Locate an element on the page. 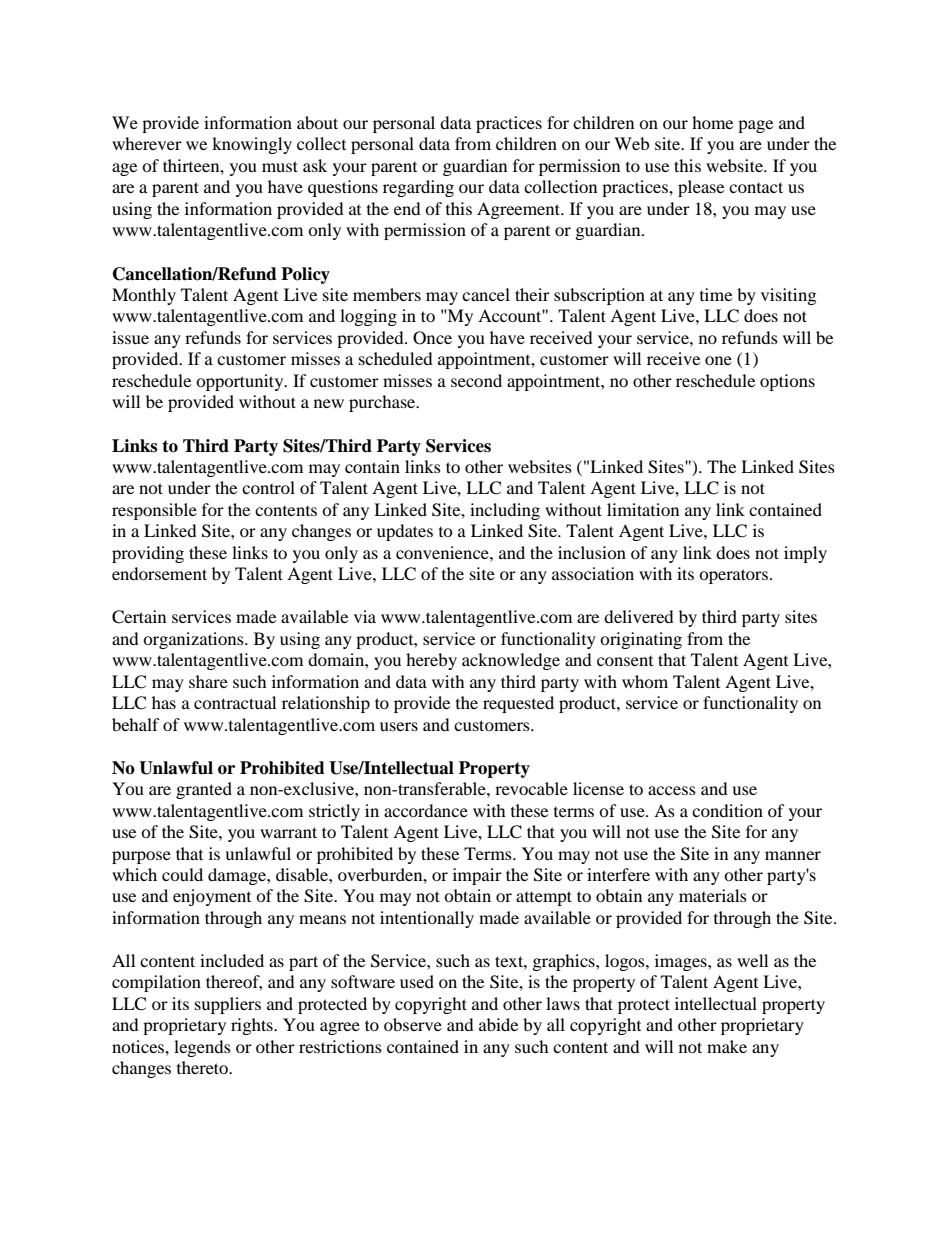 The width and height of the image is (952, 1233). options is located at coordinates (787, 382).
